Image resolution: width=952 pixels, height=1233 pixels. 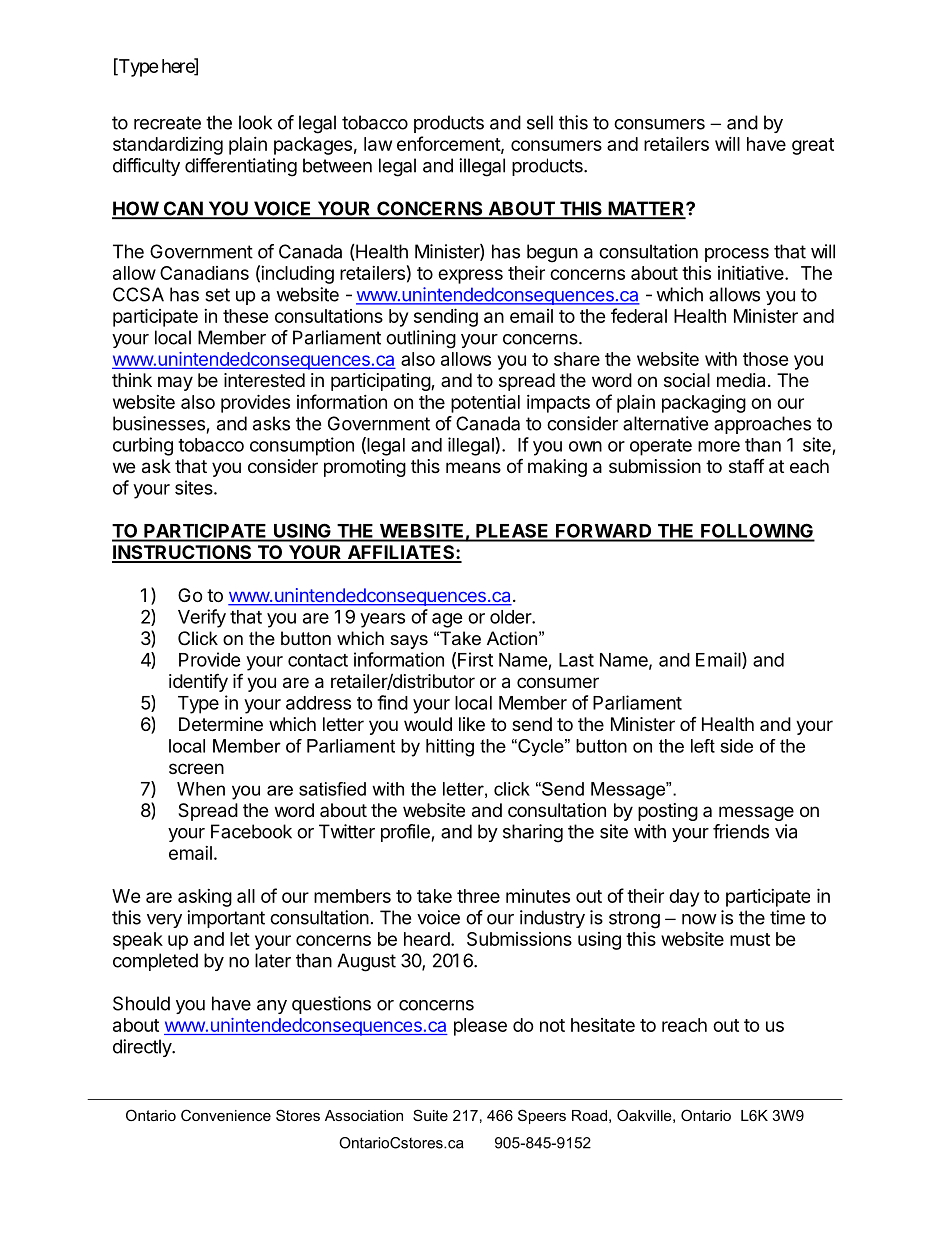 What do you see at coordinates (202, 618) in the screenshot?
I see `Verify` at bounding box center [202, 618].
